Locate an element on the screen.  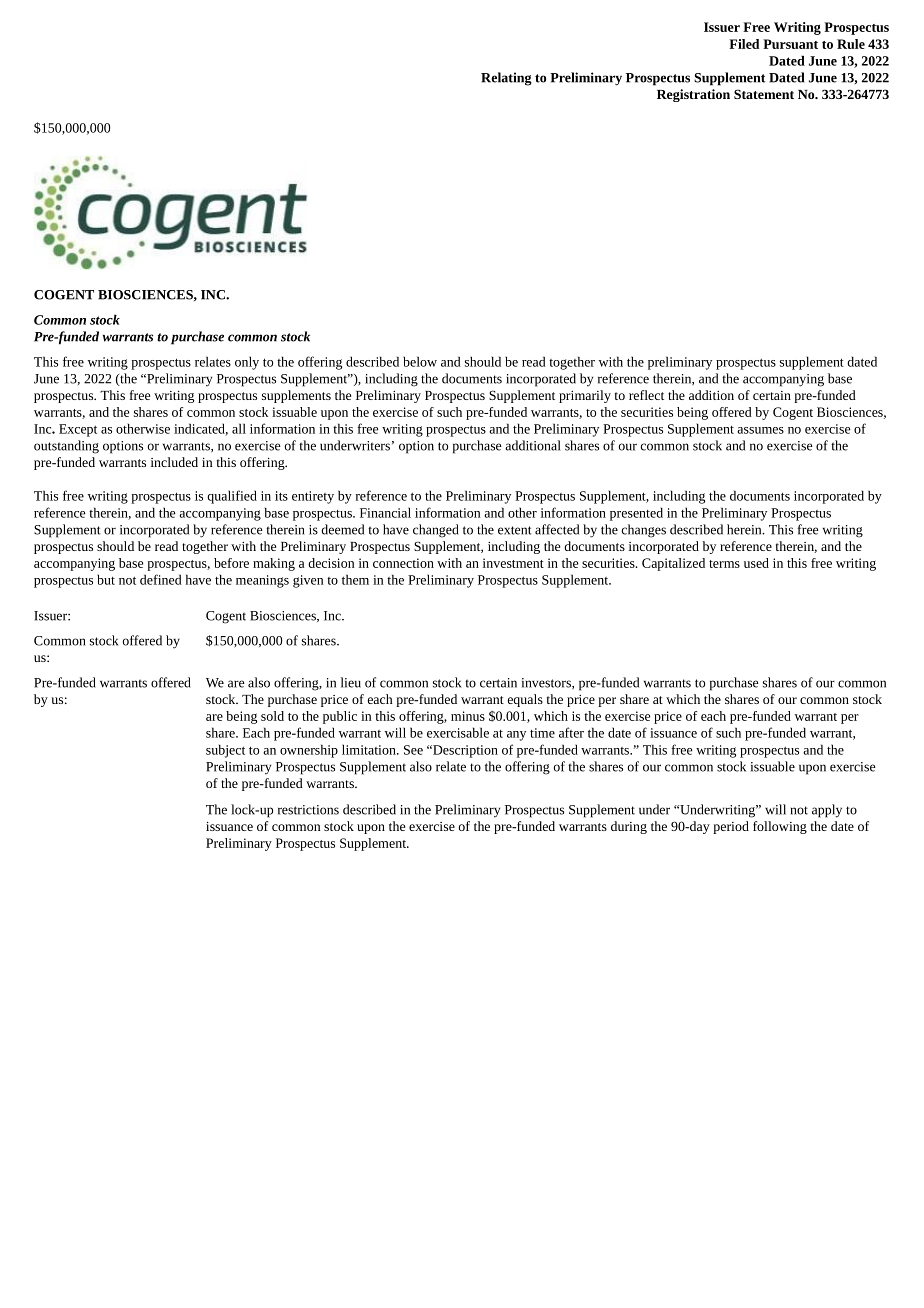
included is located at coordinates (174, 462).
